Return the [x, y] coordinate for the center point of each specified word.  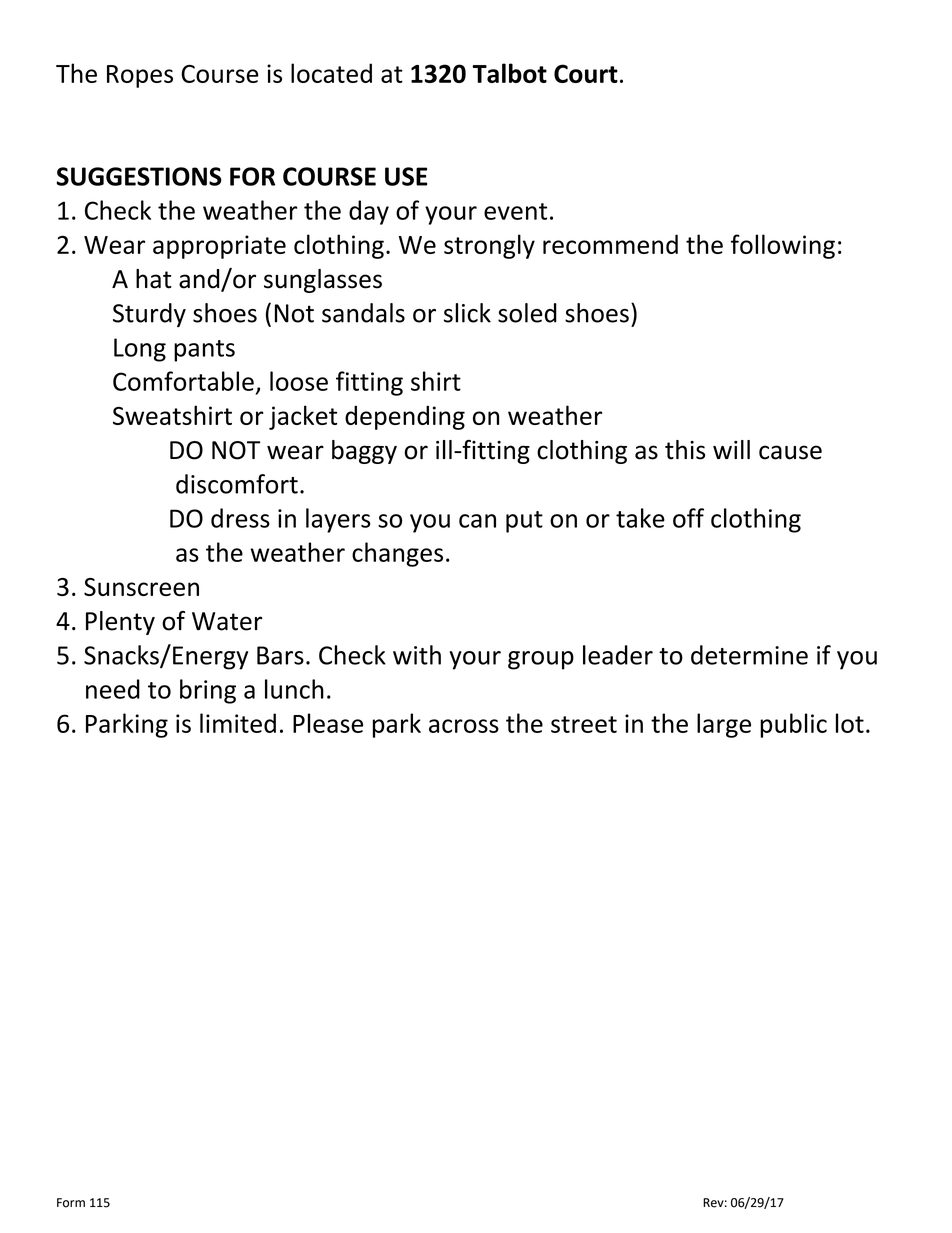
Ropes [140, 76]
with [417, 655]
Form [71, 1203]
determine [749, 655]
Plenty [120, 623]
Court [586, 73]
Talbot [509, 73]
